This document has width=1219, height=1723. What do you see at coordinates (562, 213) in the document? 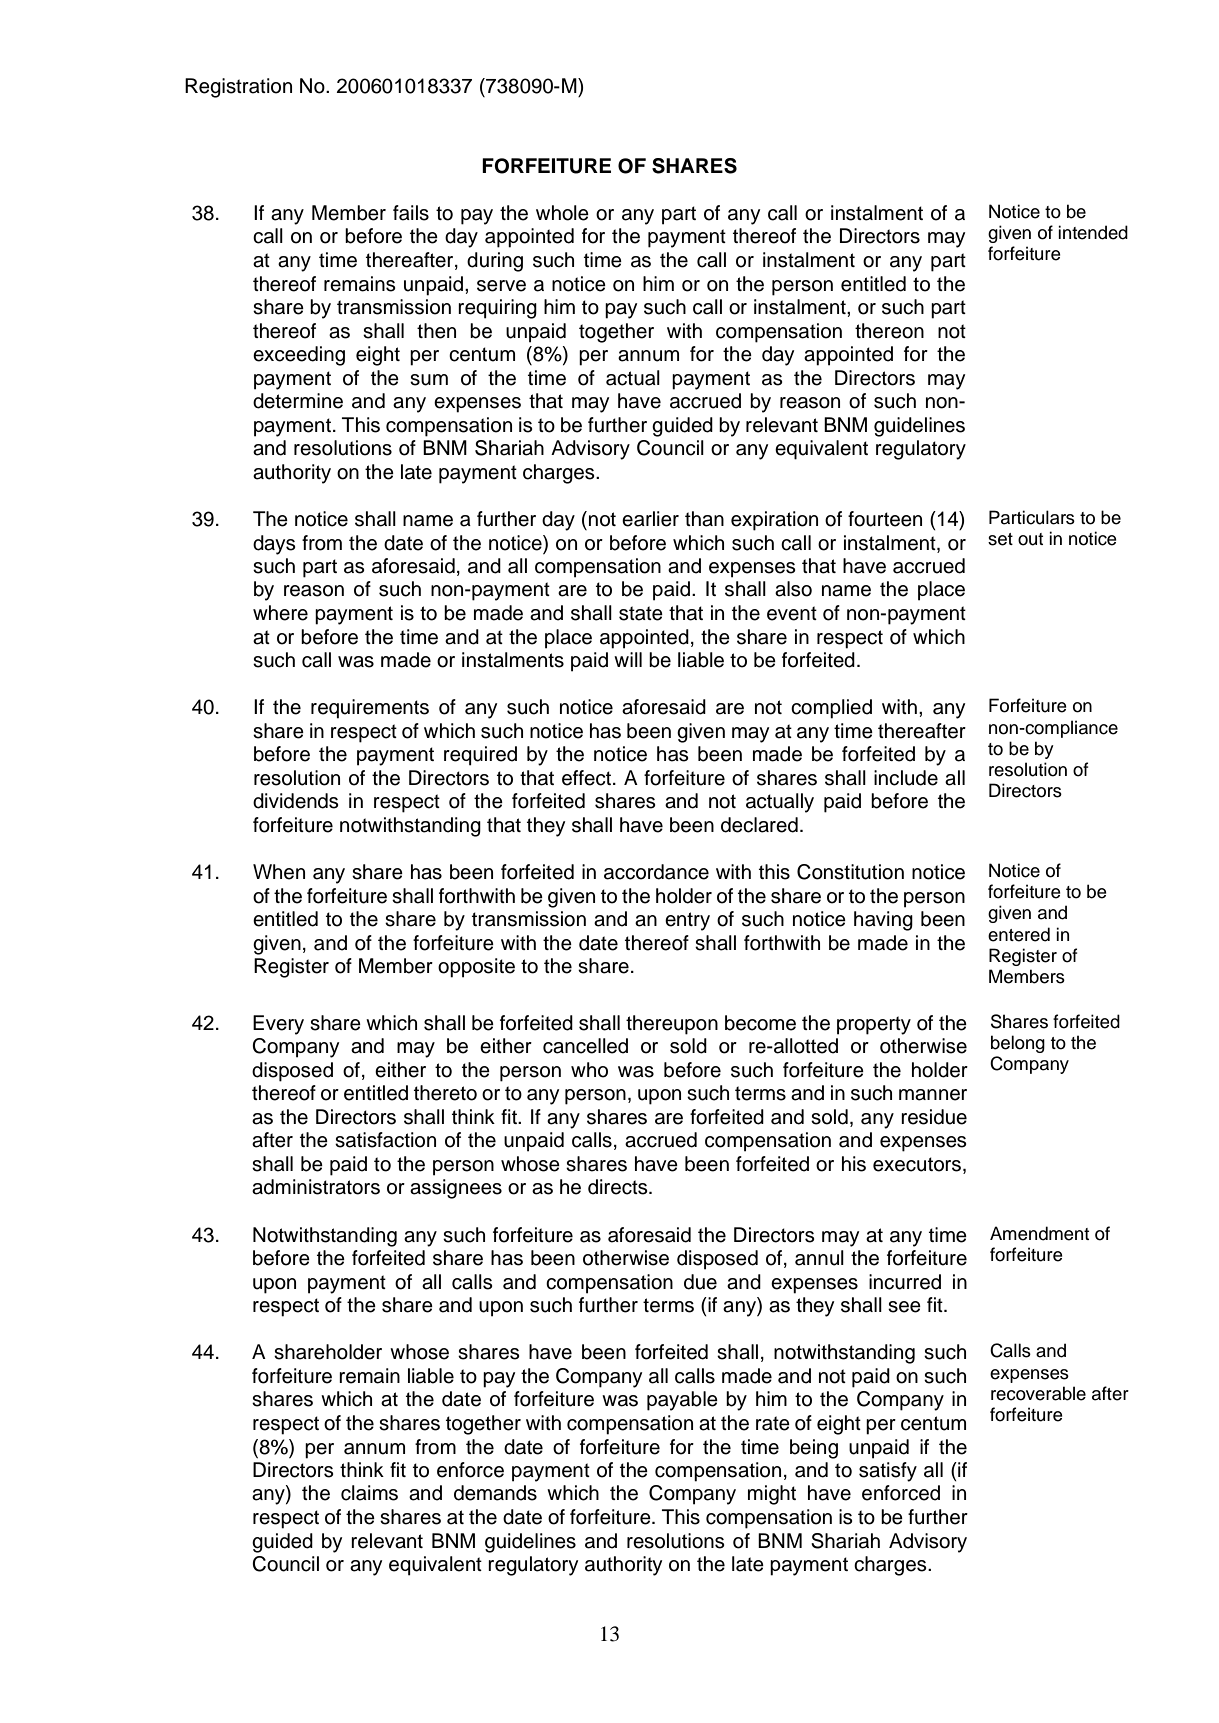
I see `whole` at bounding box center [562, 213].
